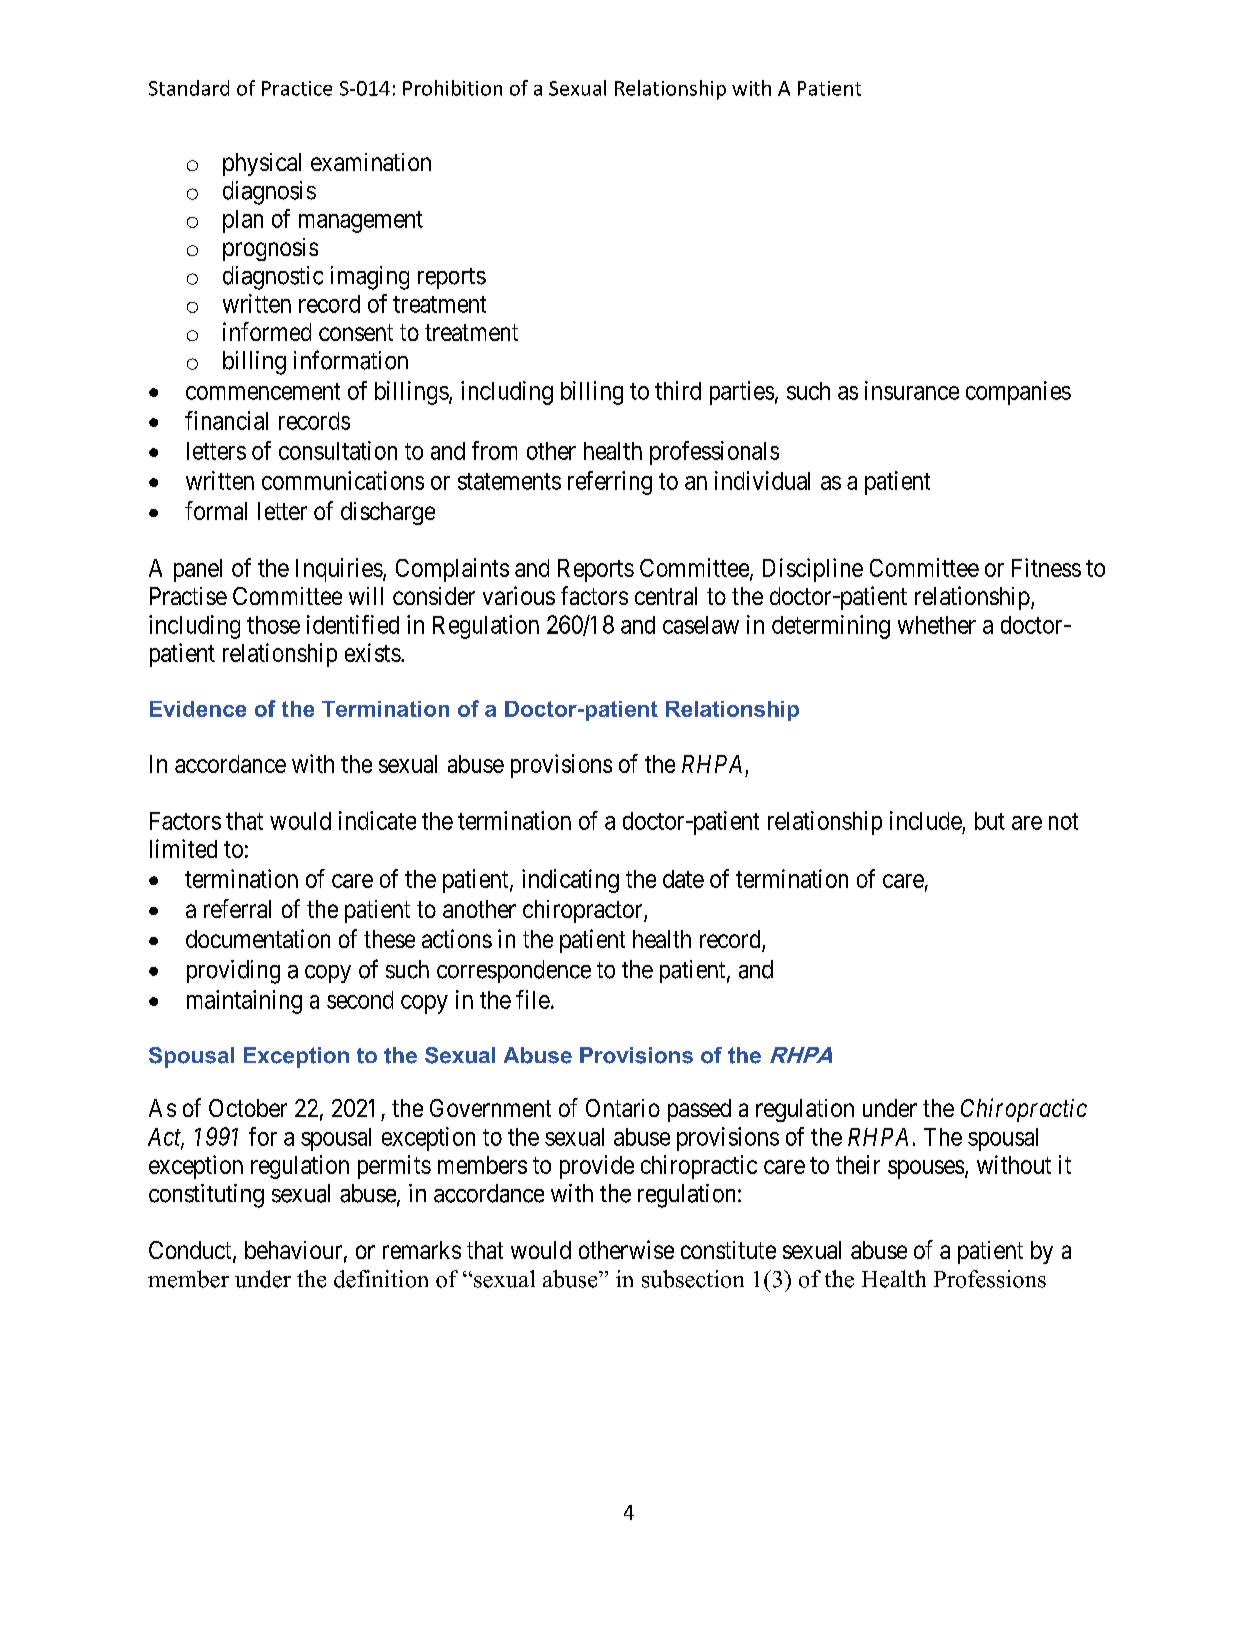  Describe the element at coordinates (693, 1279) in the screenshot. I see `subsection` at that location.
